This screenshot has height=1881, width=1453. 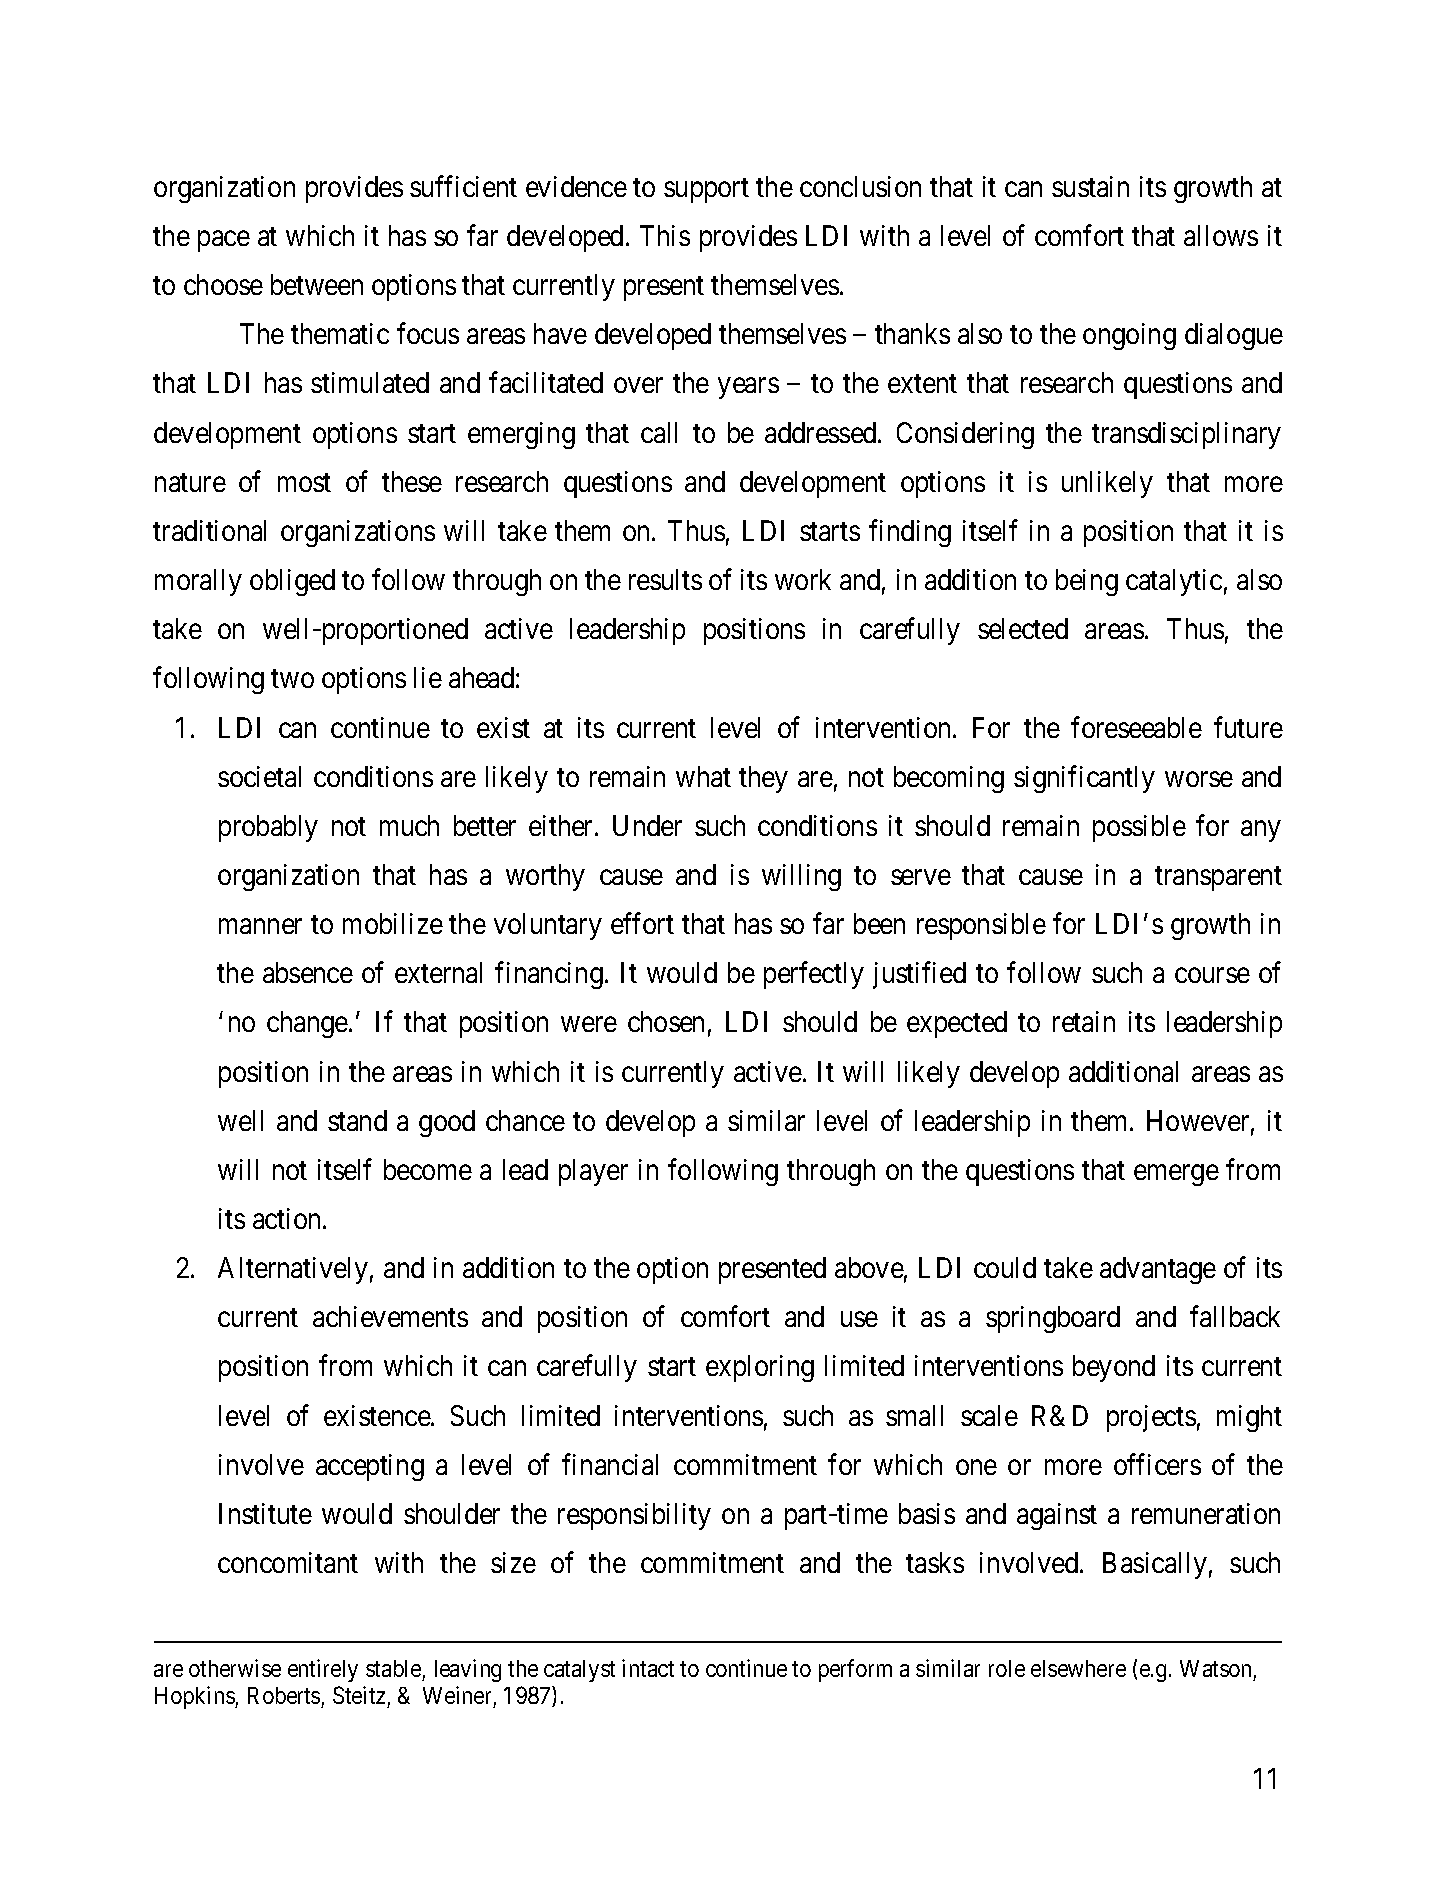 What do you see at coordinates (308, 972) in the screenshot?
I see `absence` at bounding box center [308, 972].
